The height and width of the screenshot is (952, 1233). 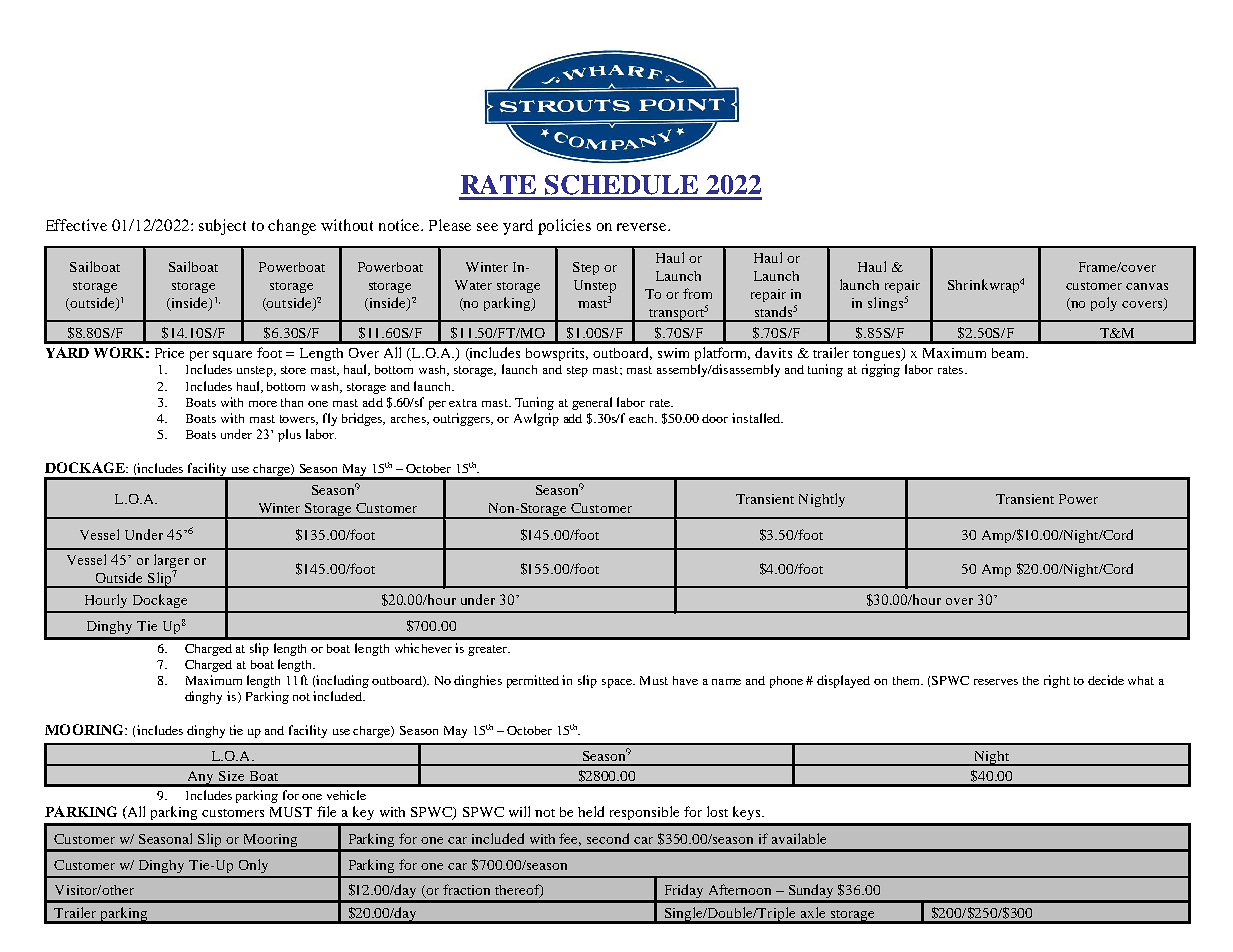 I want to click on subject, so click(x=222, y=227).
